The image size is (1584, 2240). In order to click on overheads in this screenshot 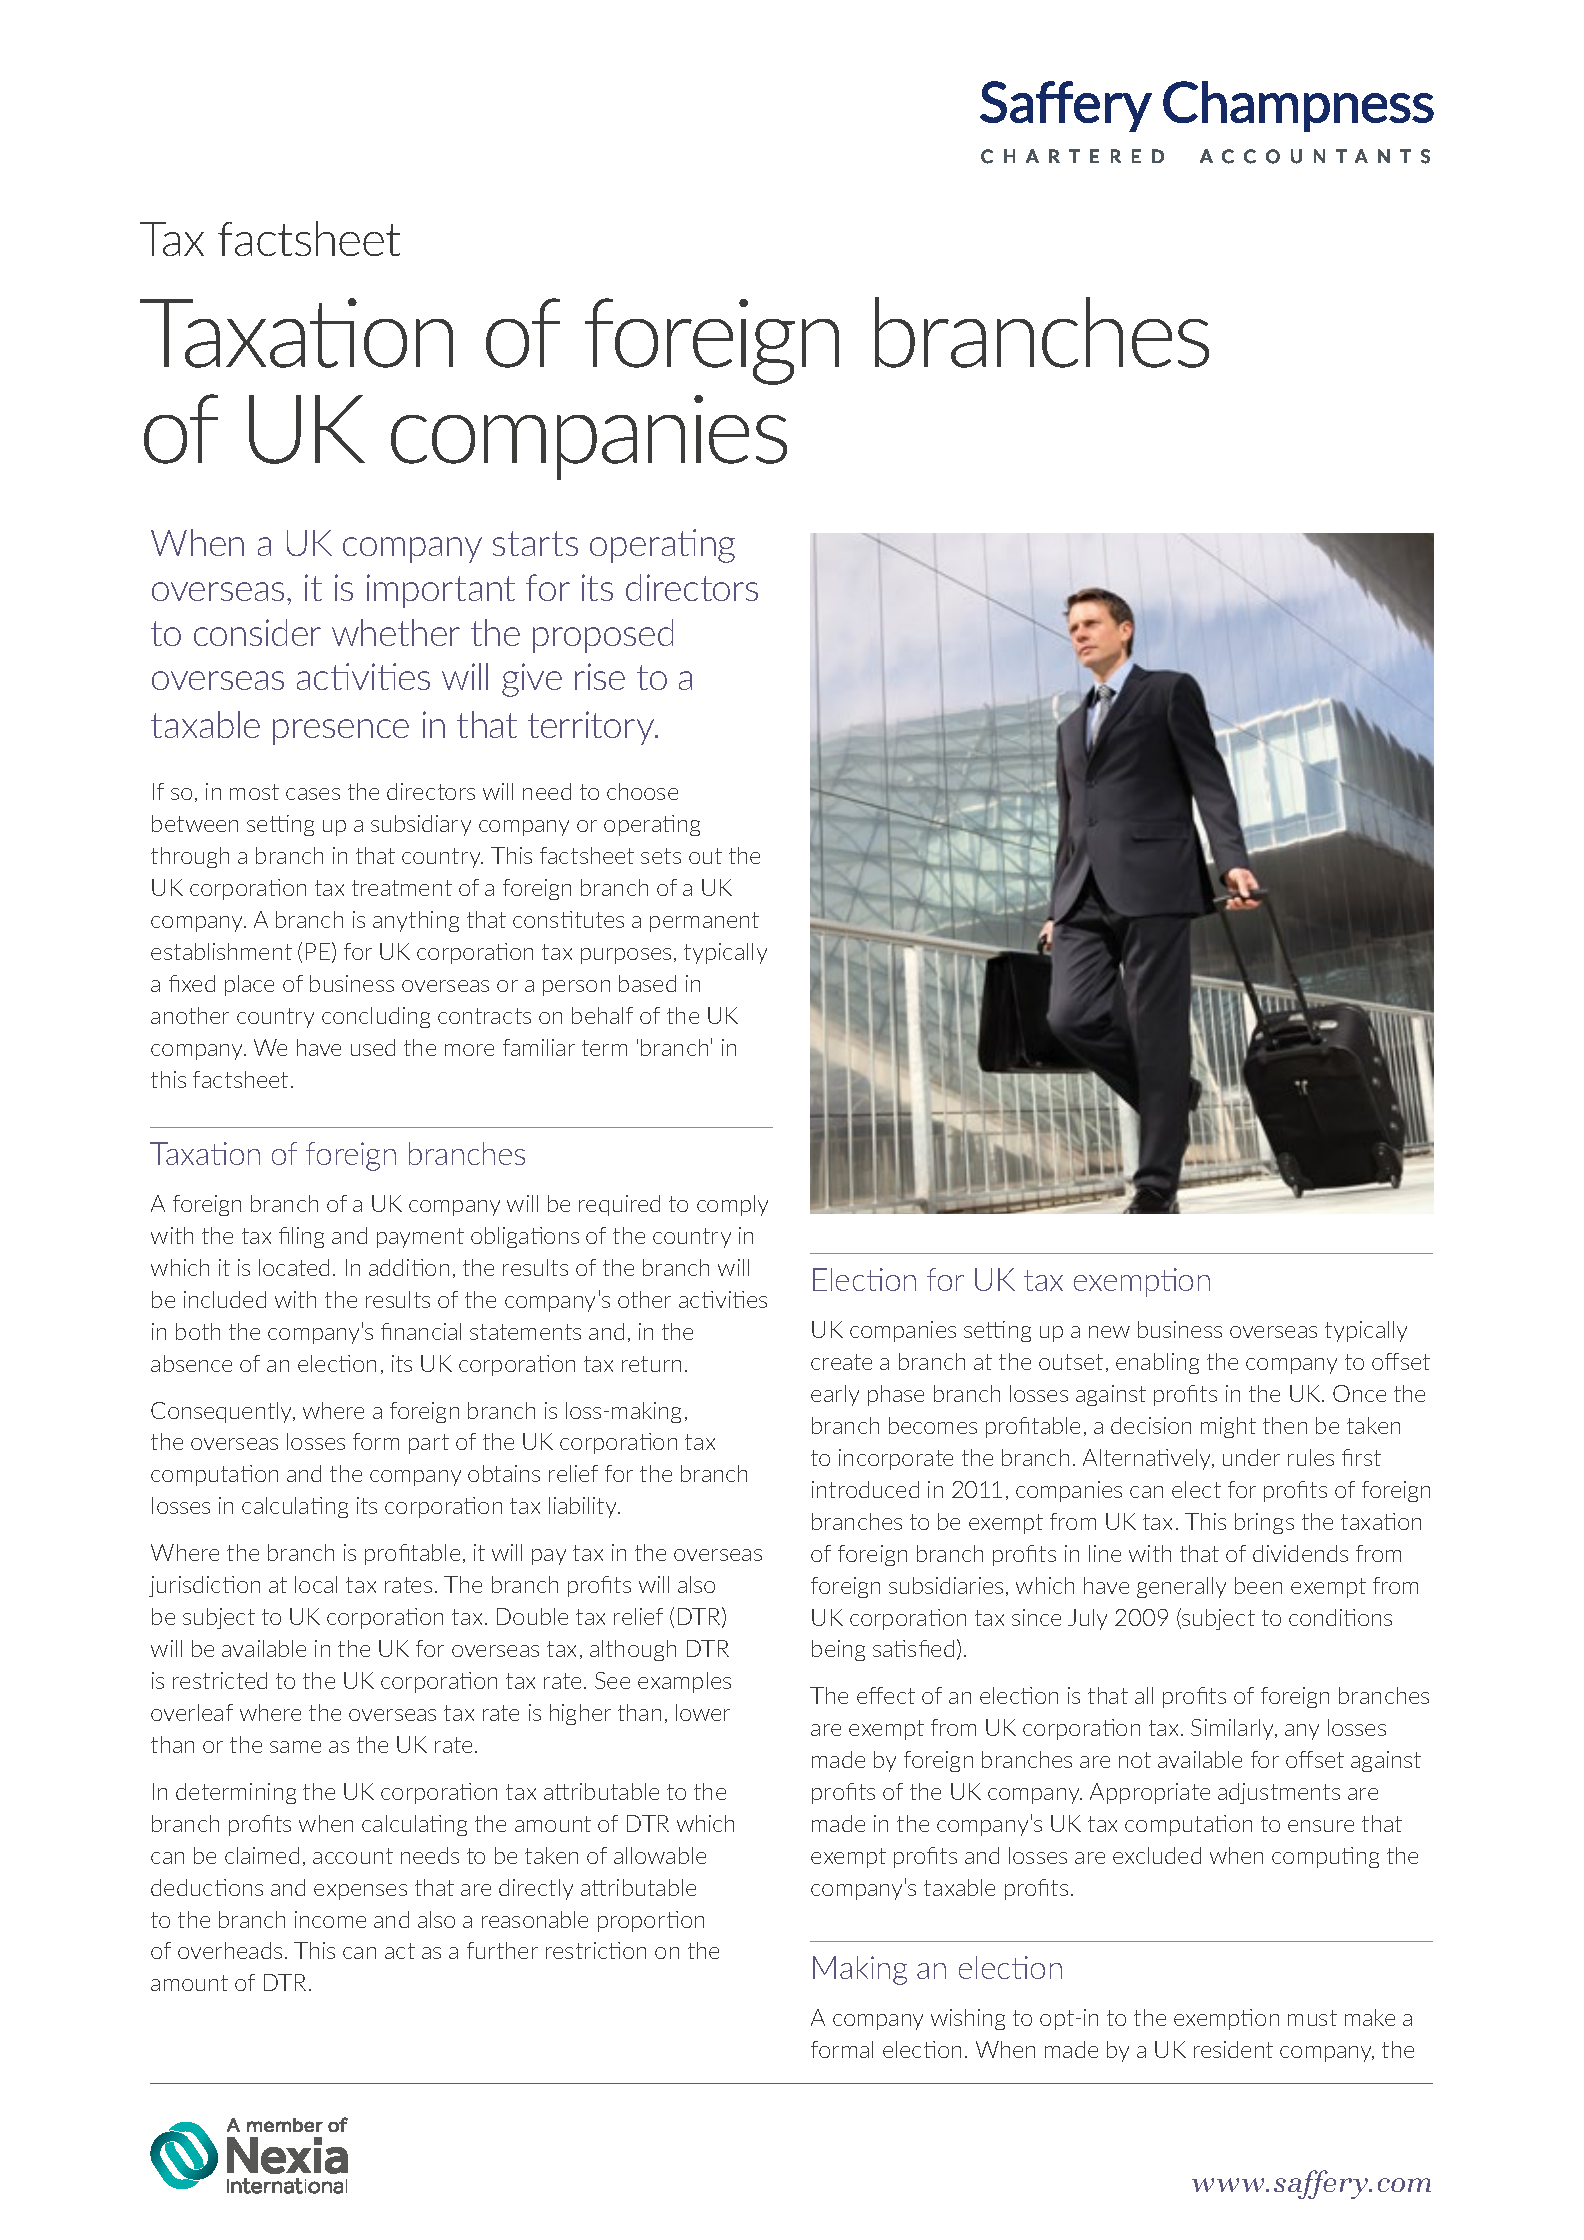, I will do `click(230, 1950)`.
